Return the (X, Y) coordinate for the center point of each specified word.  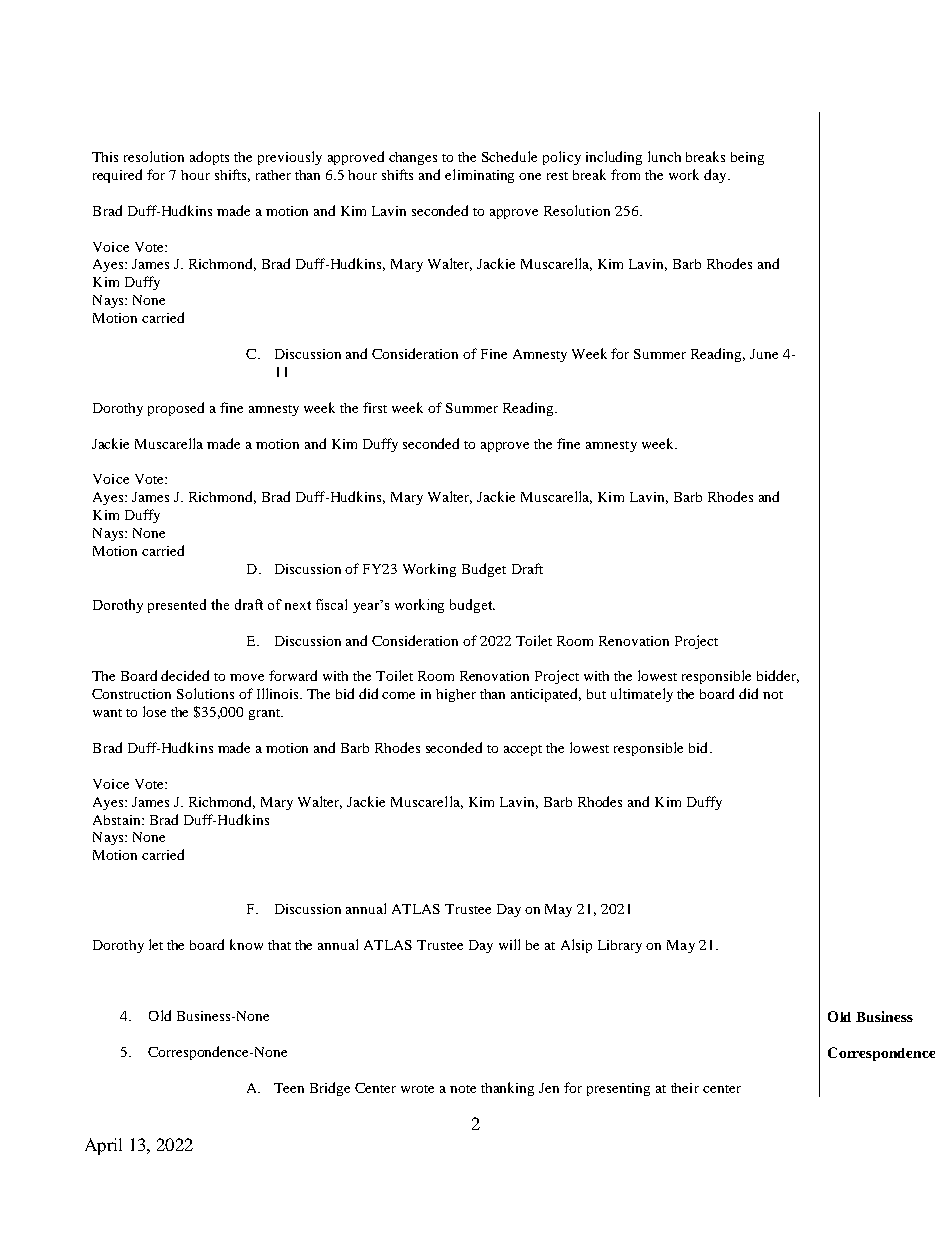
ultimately (642, 695)
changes (413, 158)
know (246, 944)
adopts (209, 158)
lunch (664, 156)
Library (620, 946)
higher (456, 695)
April (103, 1146)
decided (185, 675)
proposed (176, 409)
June (764, 354)
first (375, 407)
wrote (417, 1089)
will (509, 944)
